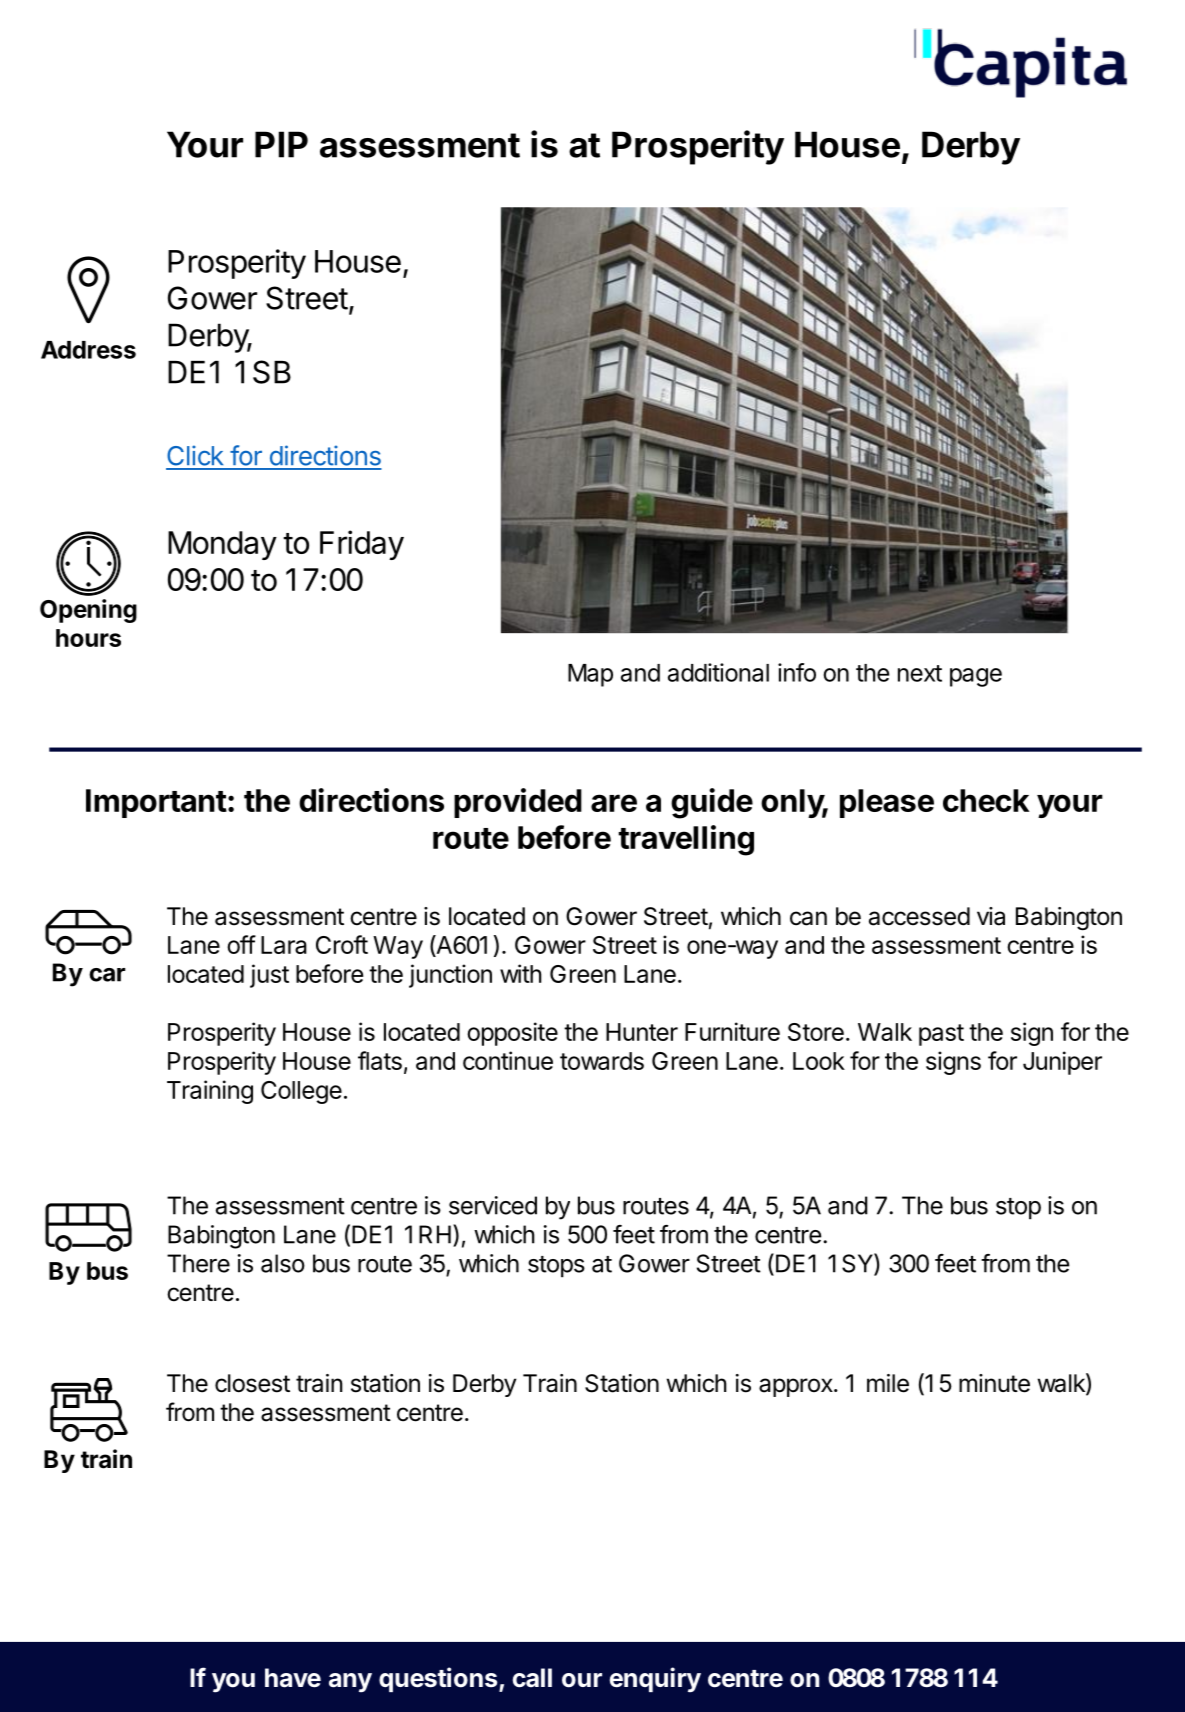  What do you see at coordinates (920, 673) in the screenshot?
I see `next` at bounding box center [920, 673].
